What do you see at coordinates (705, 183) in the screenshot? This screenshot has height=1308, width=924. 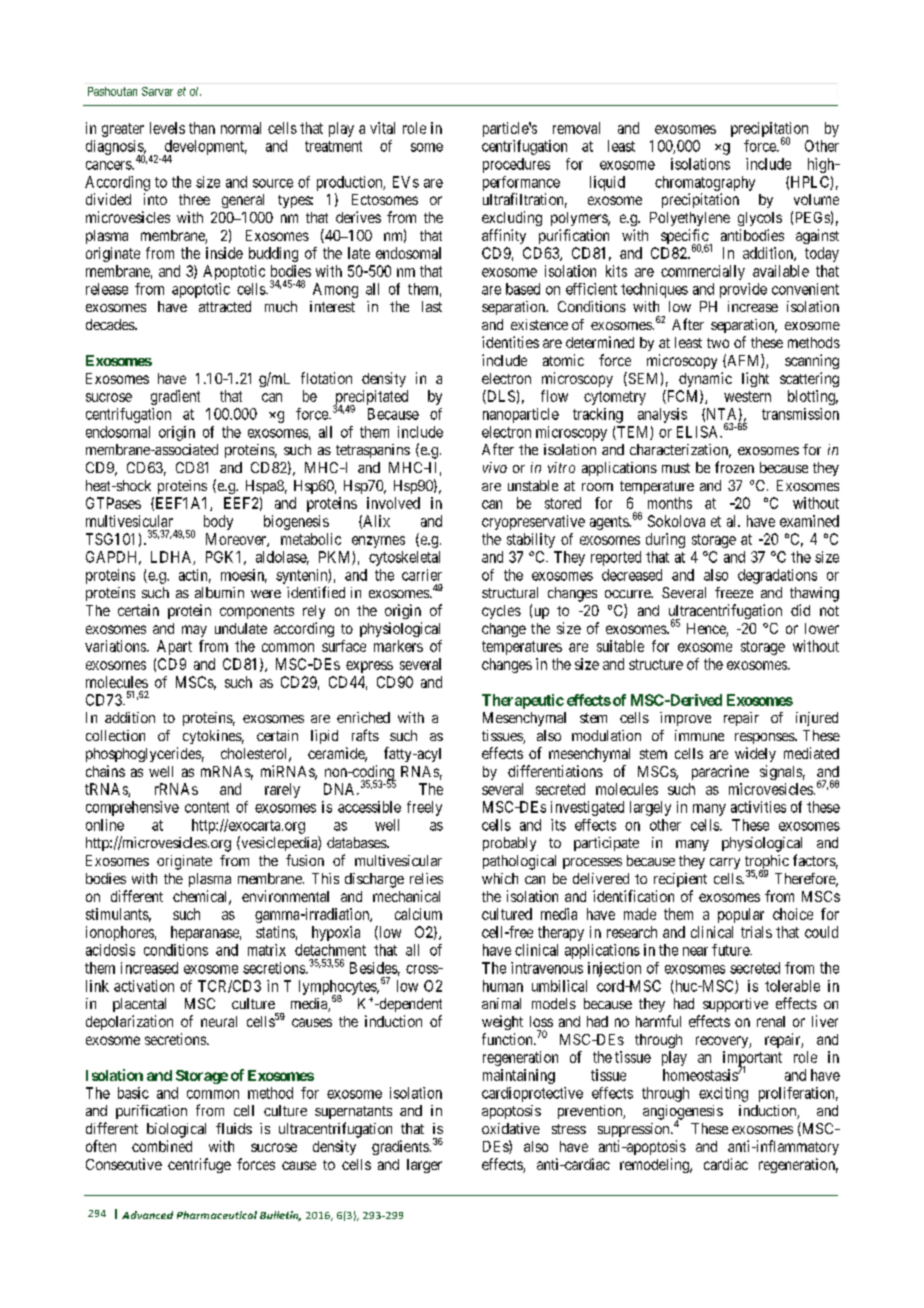 I see `chromatography` at bounding box center [705, 183].
